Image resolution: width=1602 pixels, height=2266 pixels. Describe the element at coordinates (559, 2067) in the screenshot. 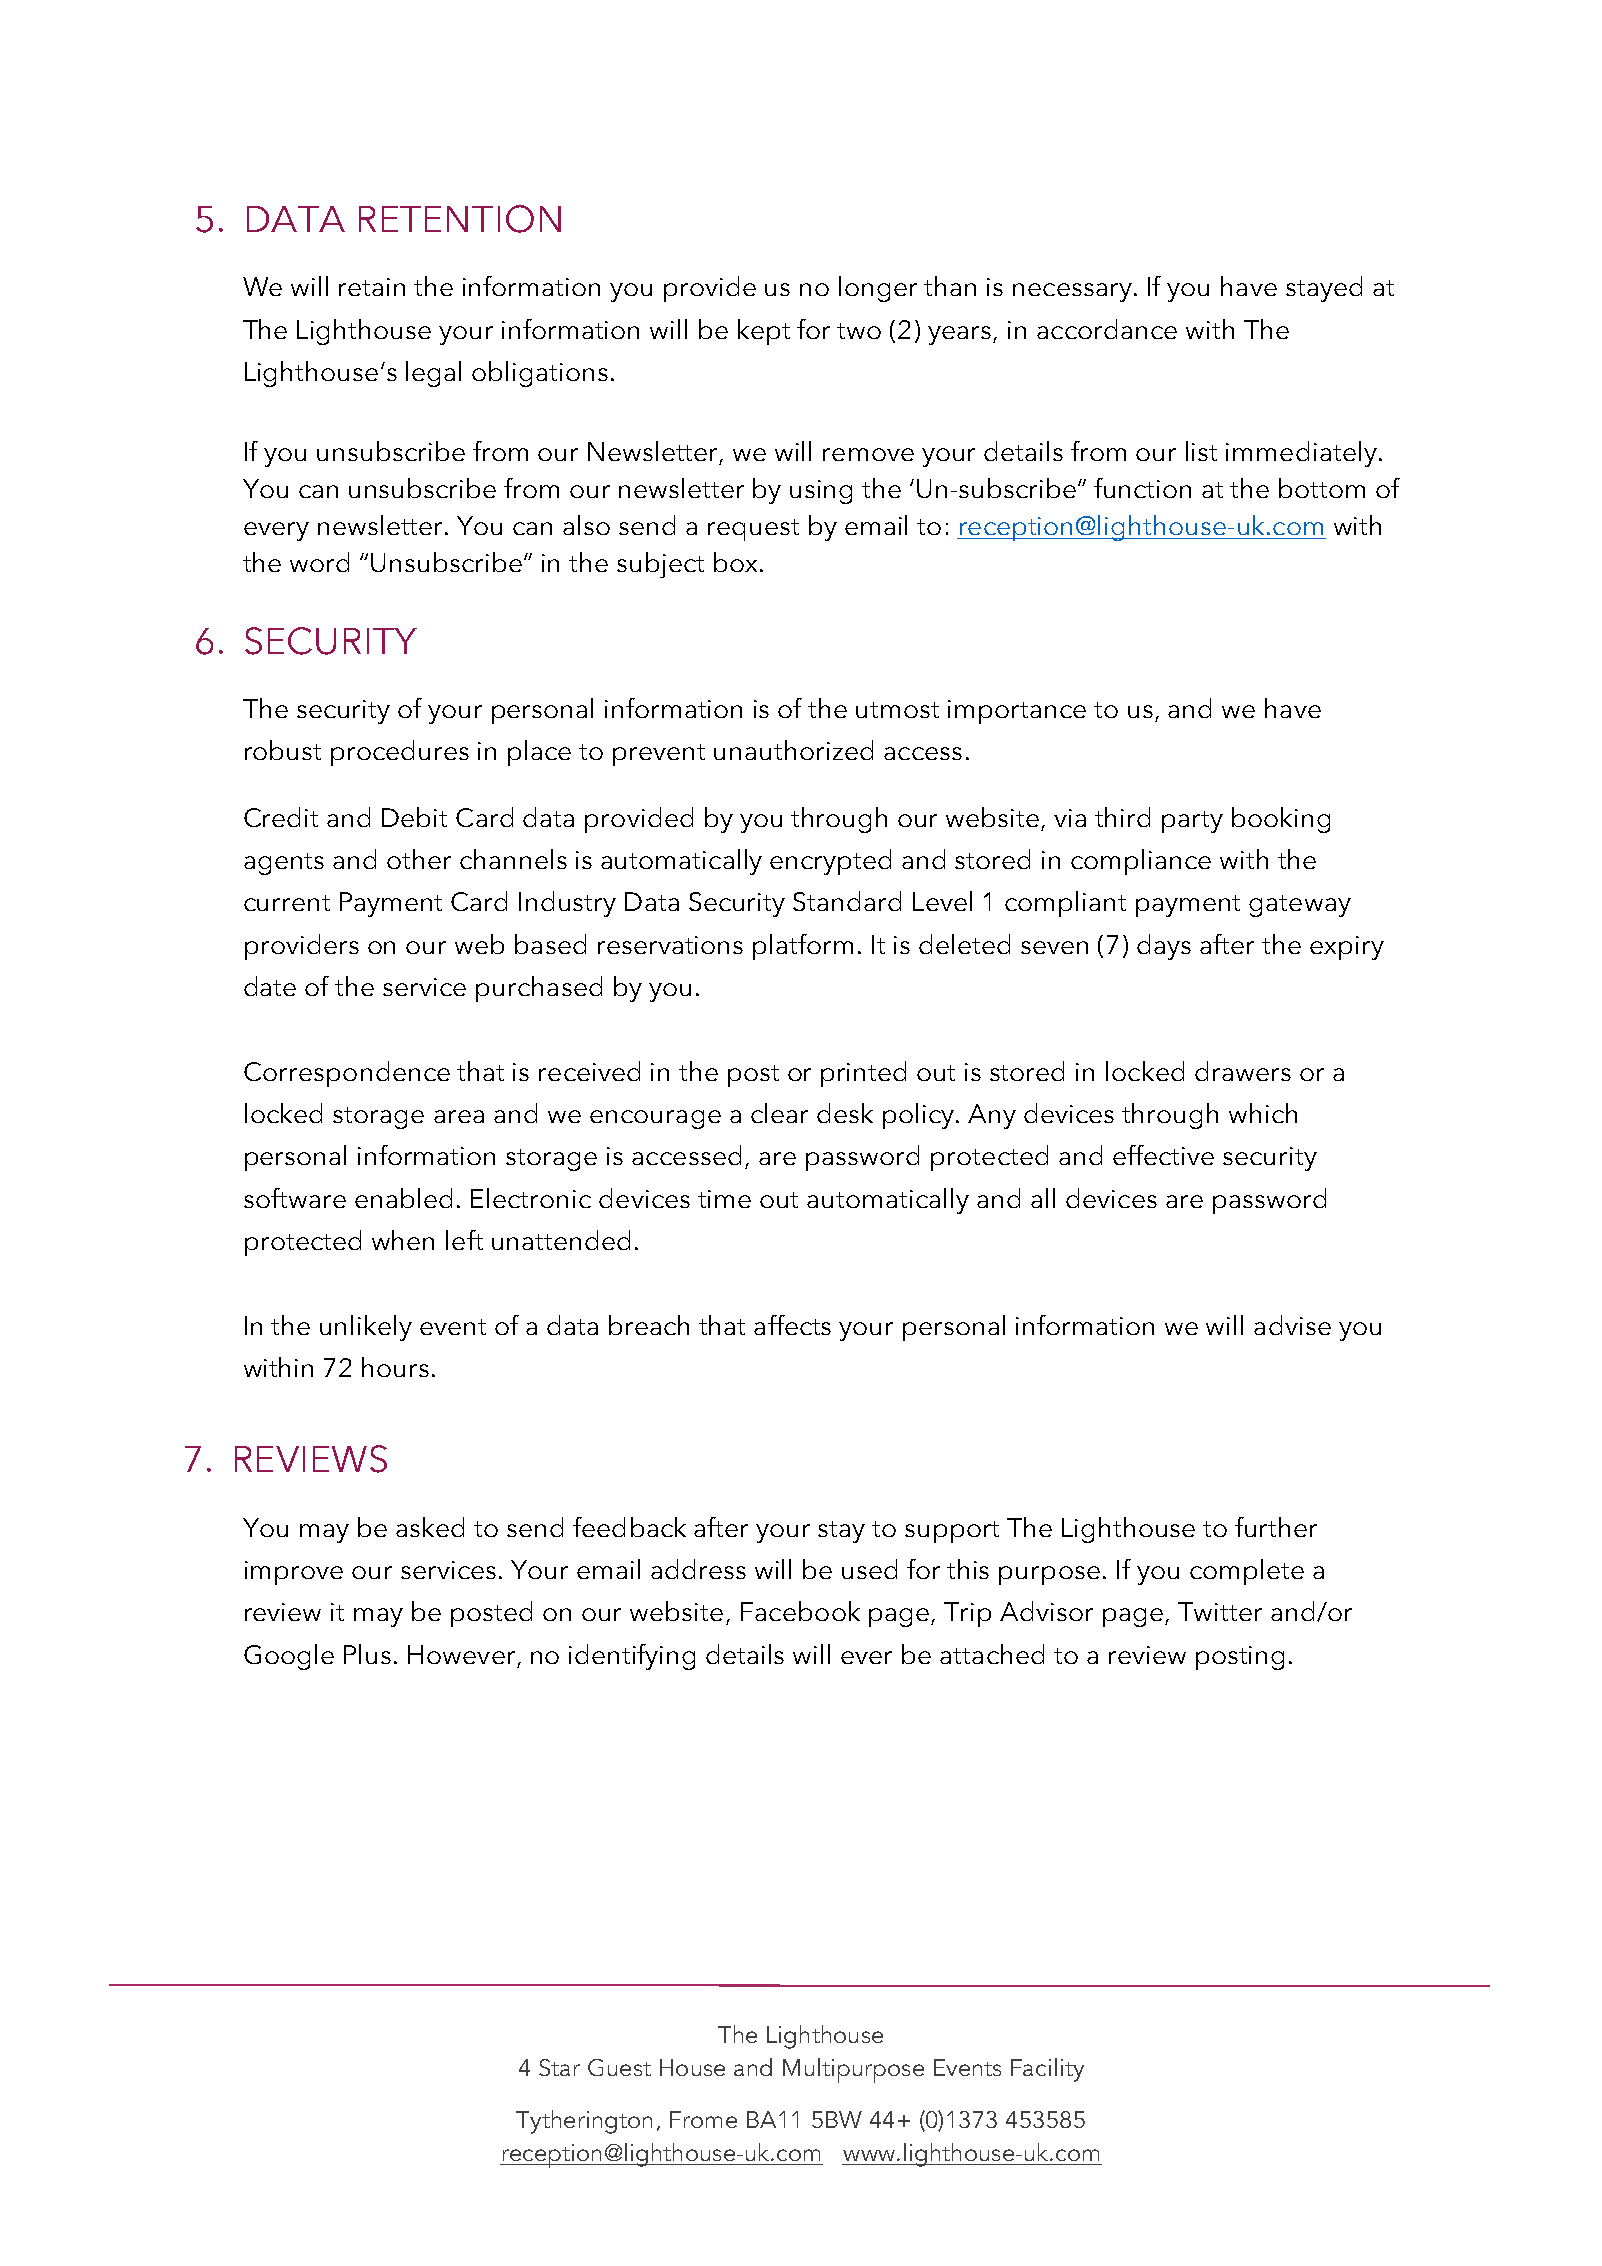

I see `Star` at that location.
